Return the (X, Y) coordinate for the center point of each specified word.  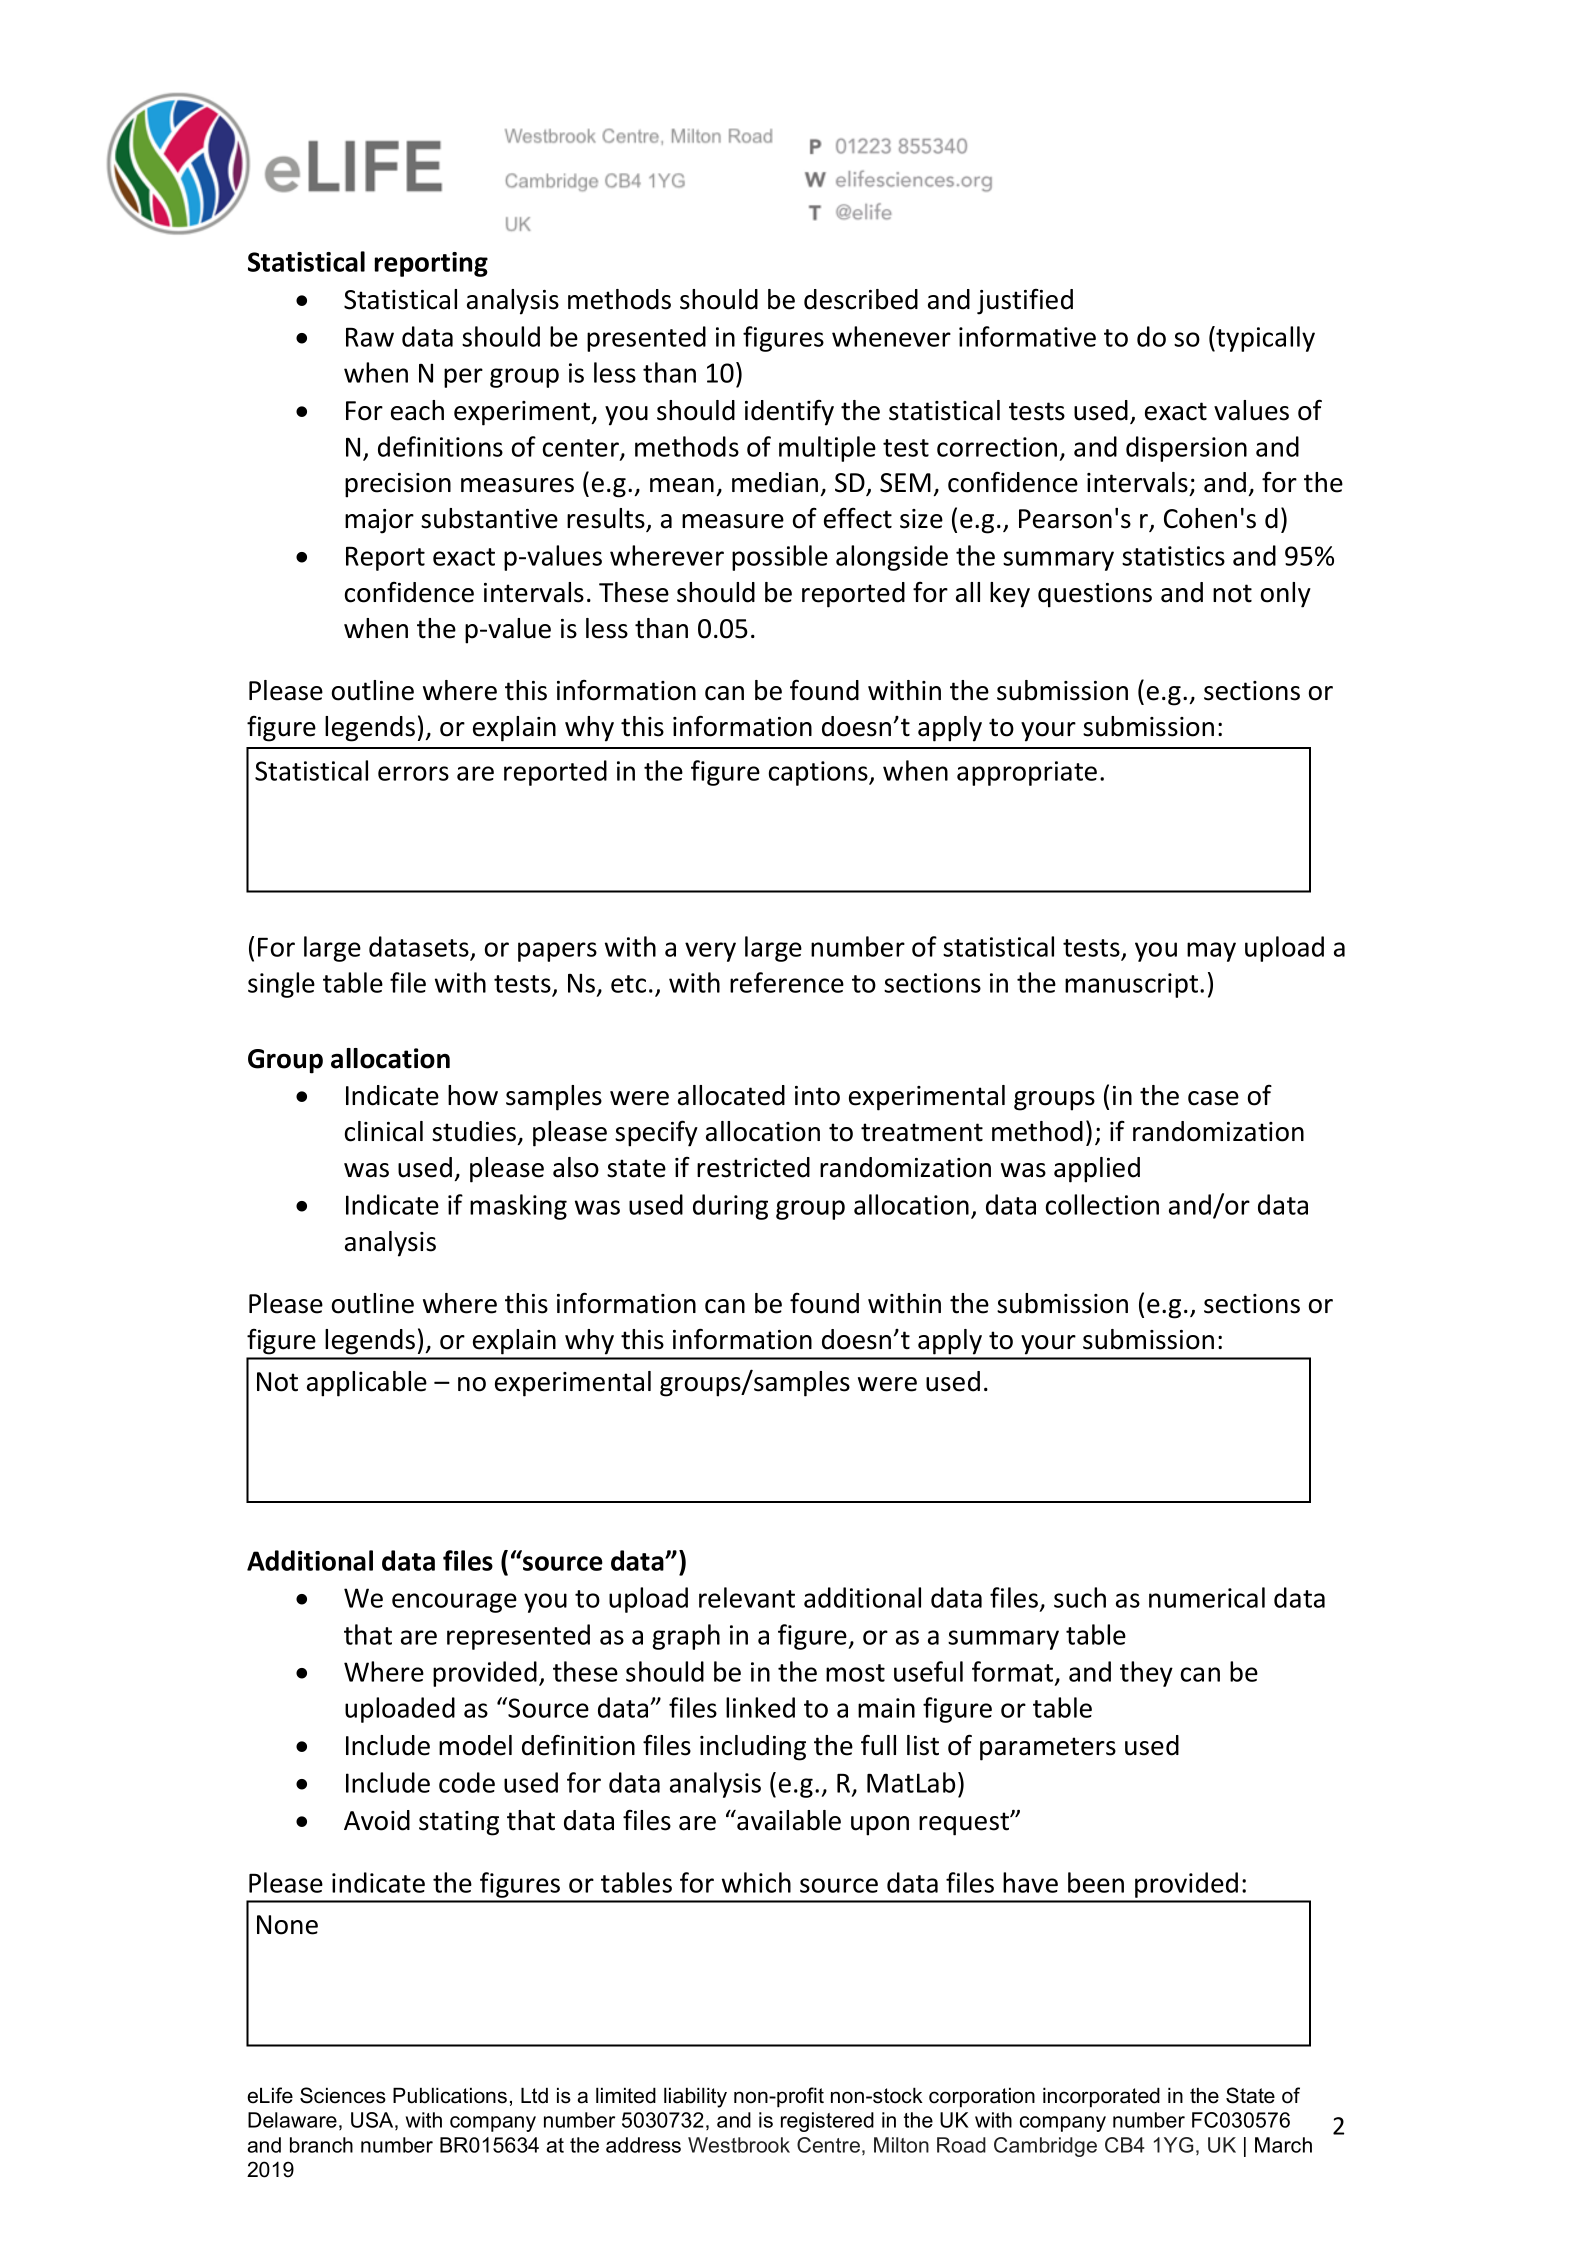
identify (789, 413)
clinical (384, 1131)
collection (1102, 1204)
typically (1264, 339)
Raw (370, 337)
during (730, 1207)
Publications (450, 2095)
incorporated (1101, 2097)
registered (827, 2122)
